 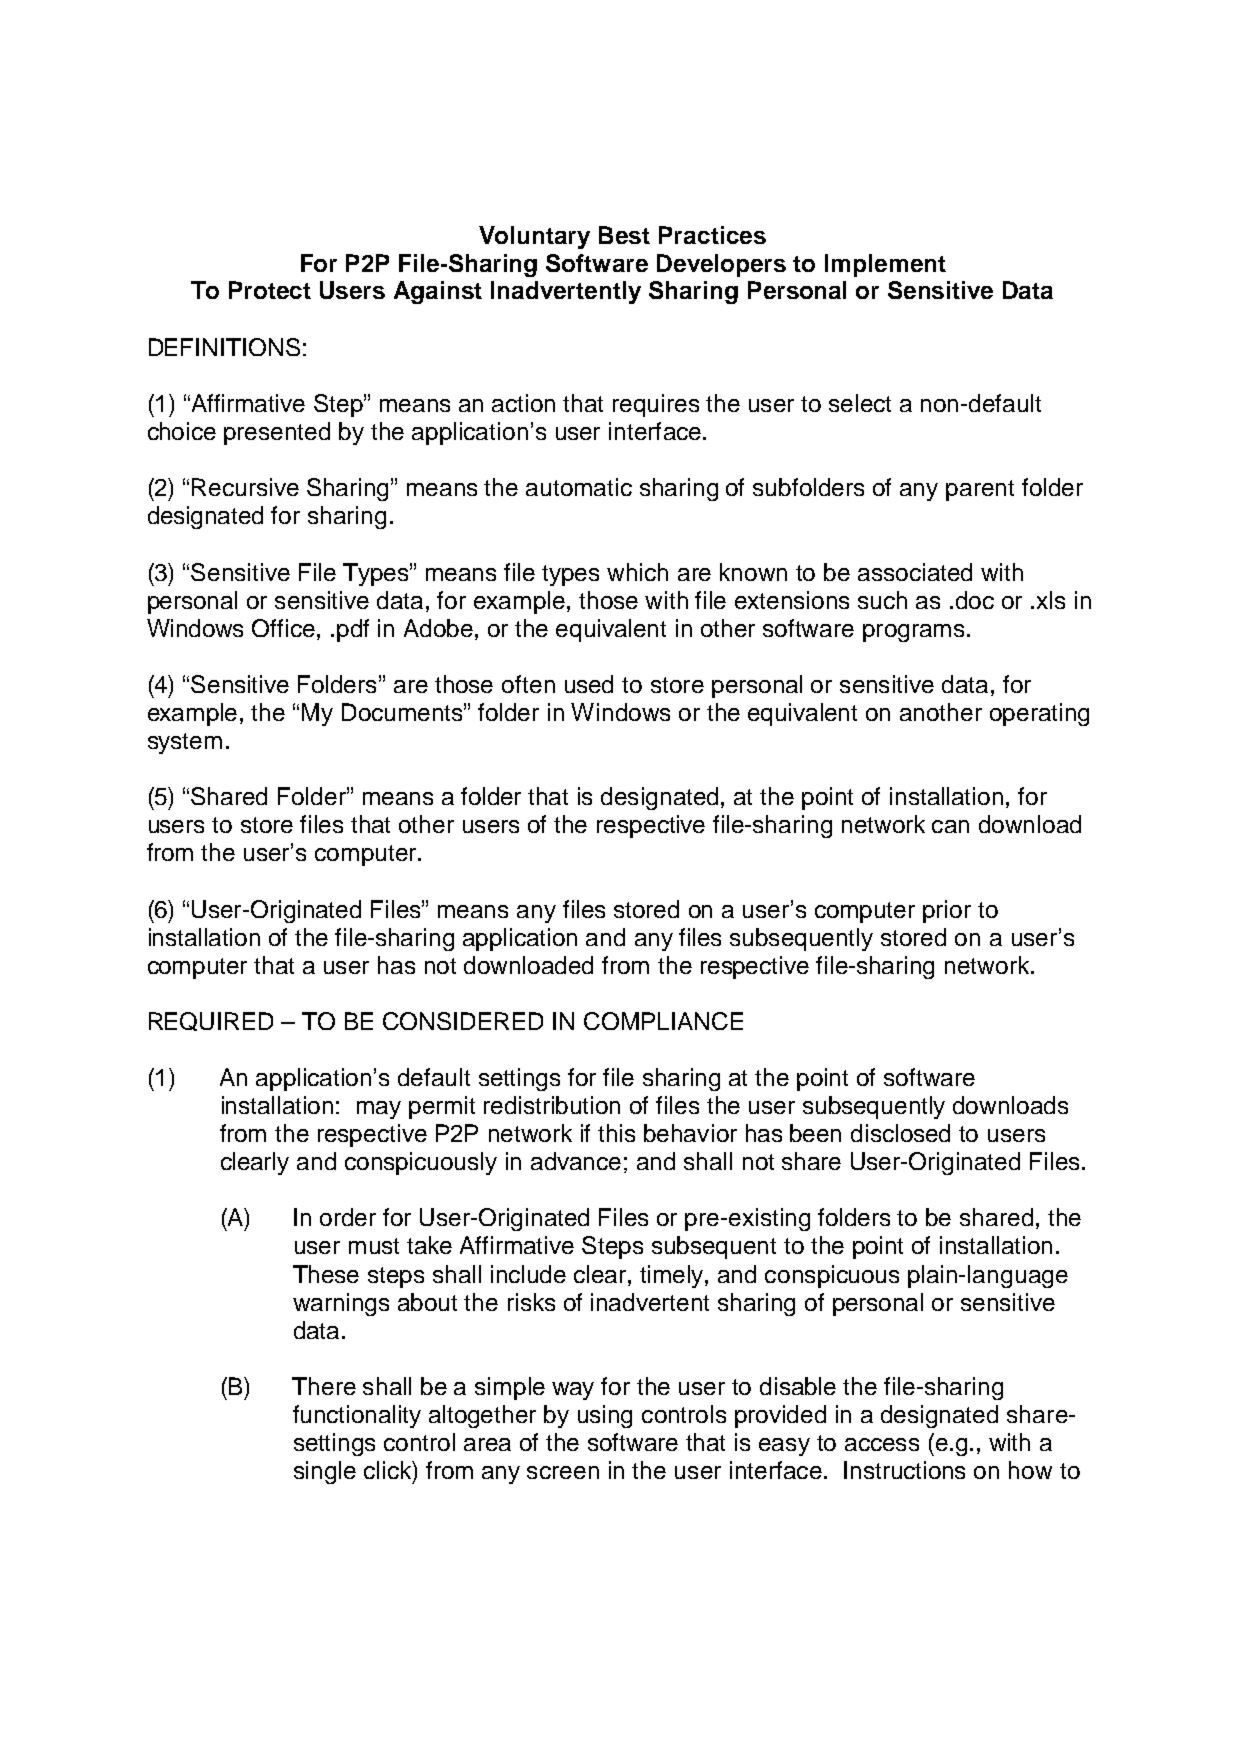 I want to click on Implement, so click(x=885, y=265).
